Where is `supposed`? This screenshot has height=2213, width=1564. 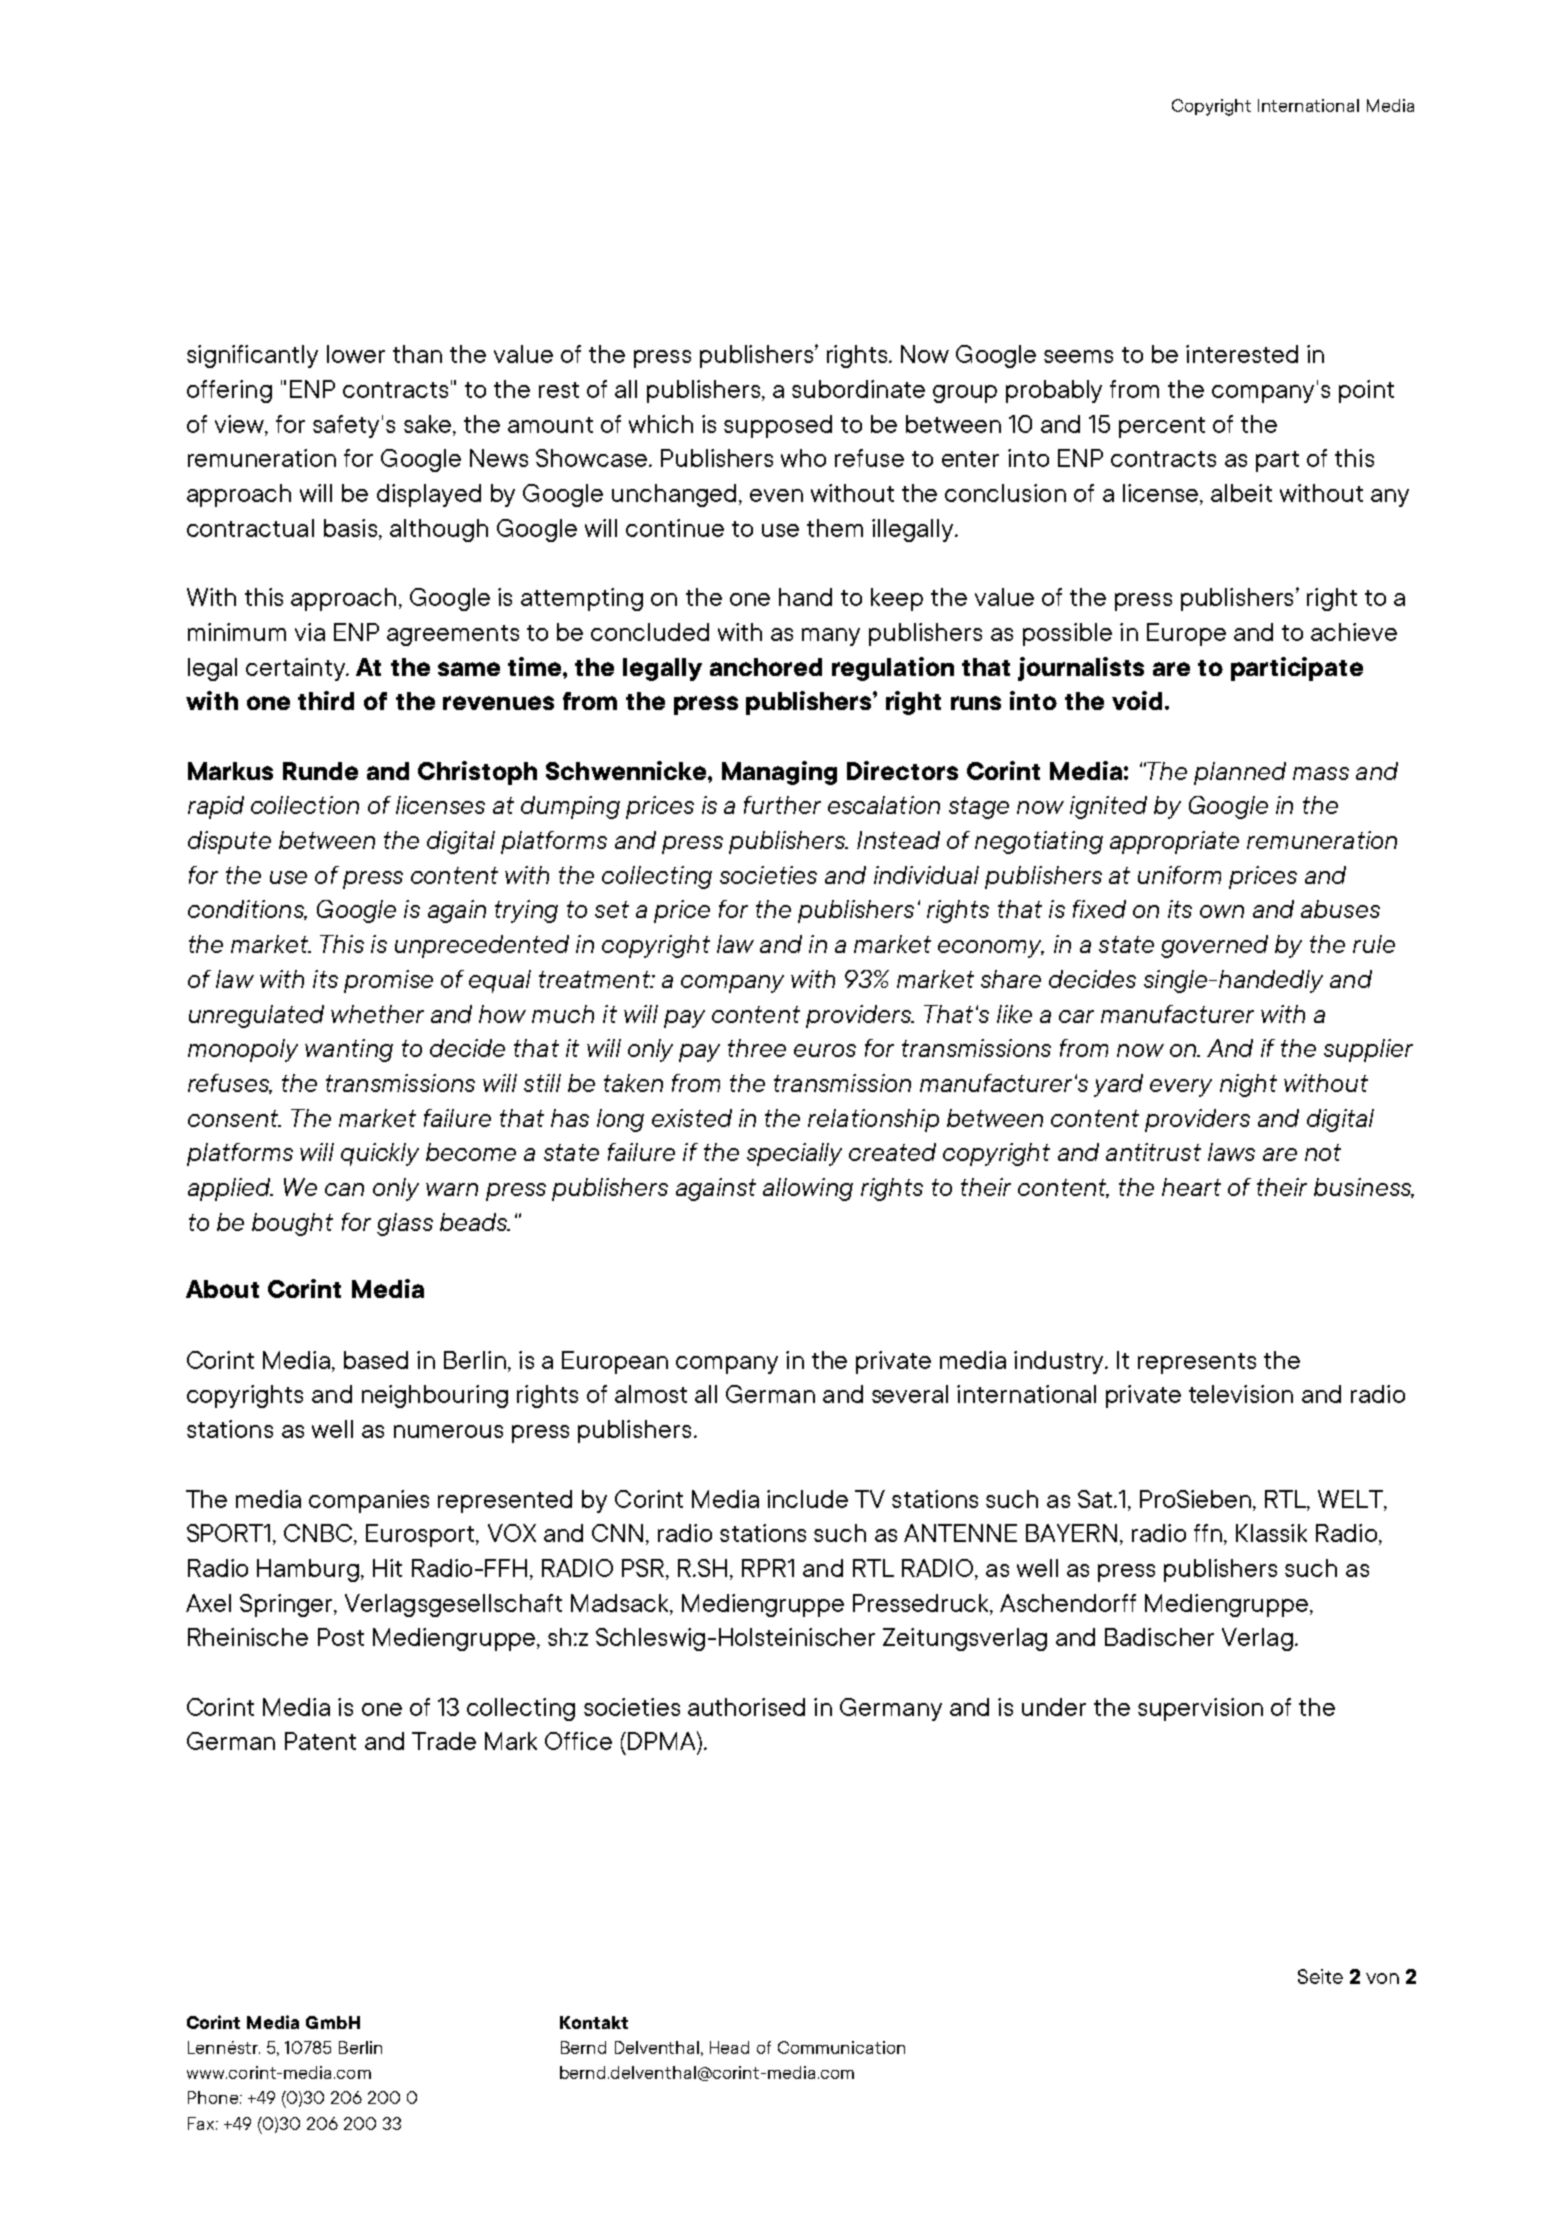
supposed is located at coordinates (778, 426).
